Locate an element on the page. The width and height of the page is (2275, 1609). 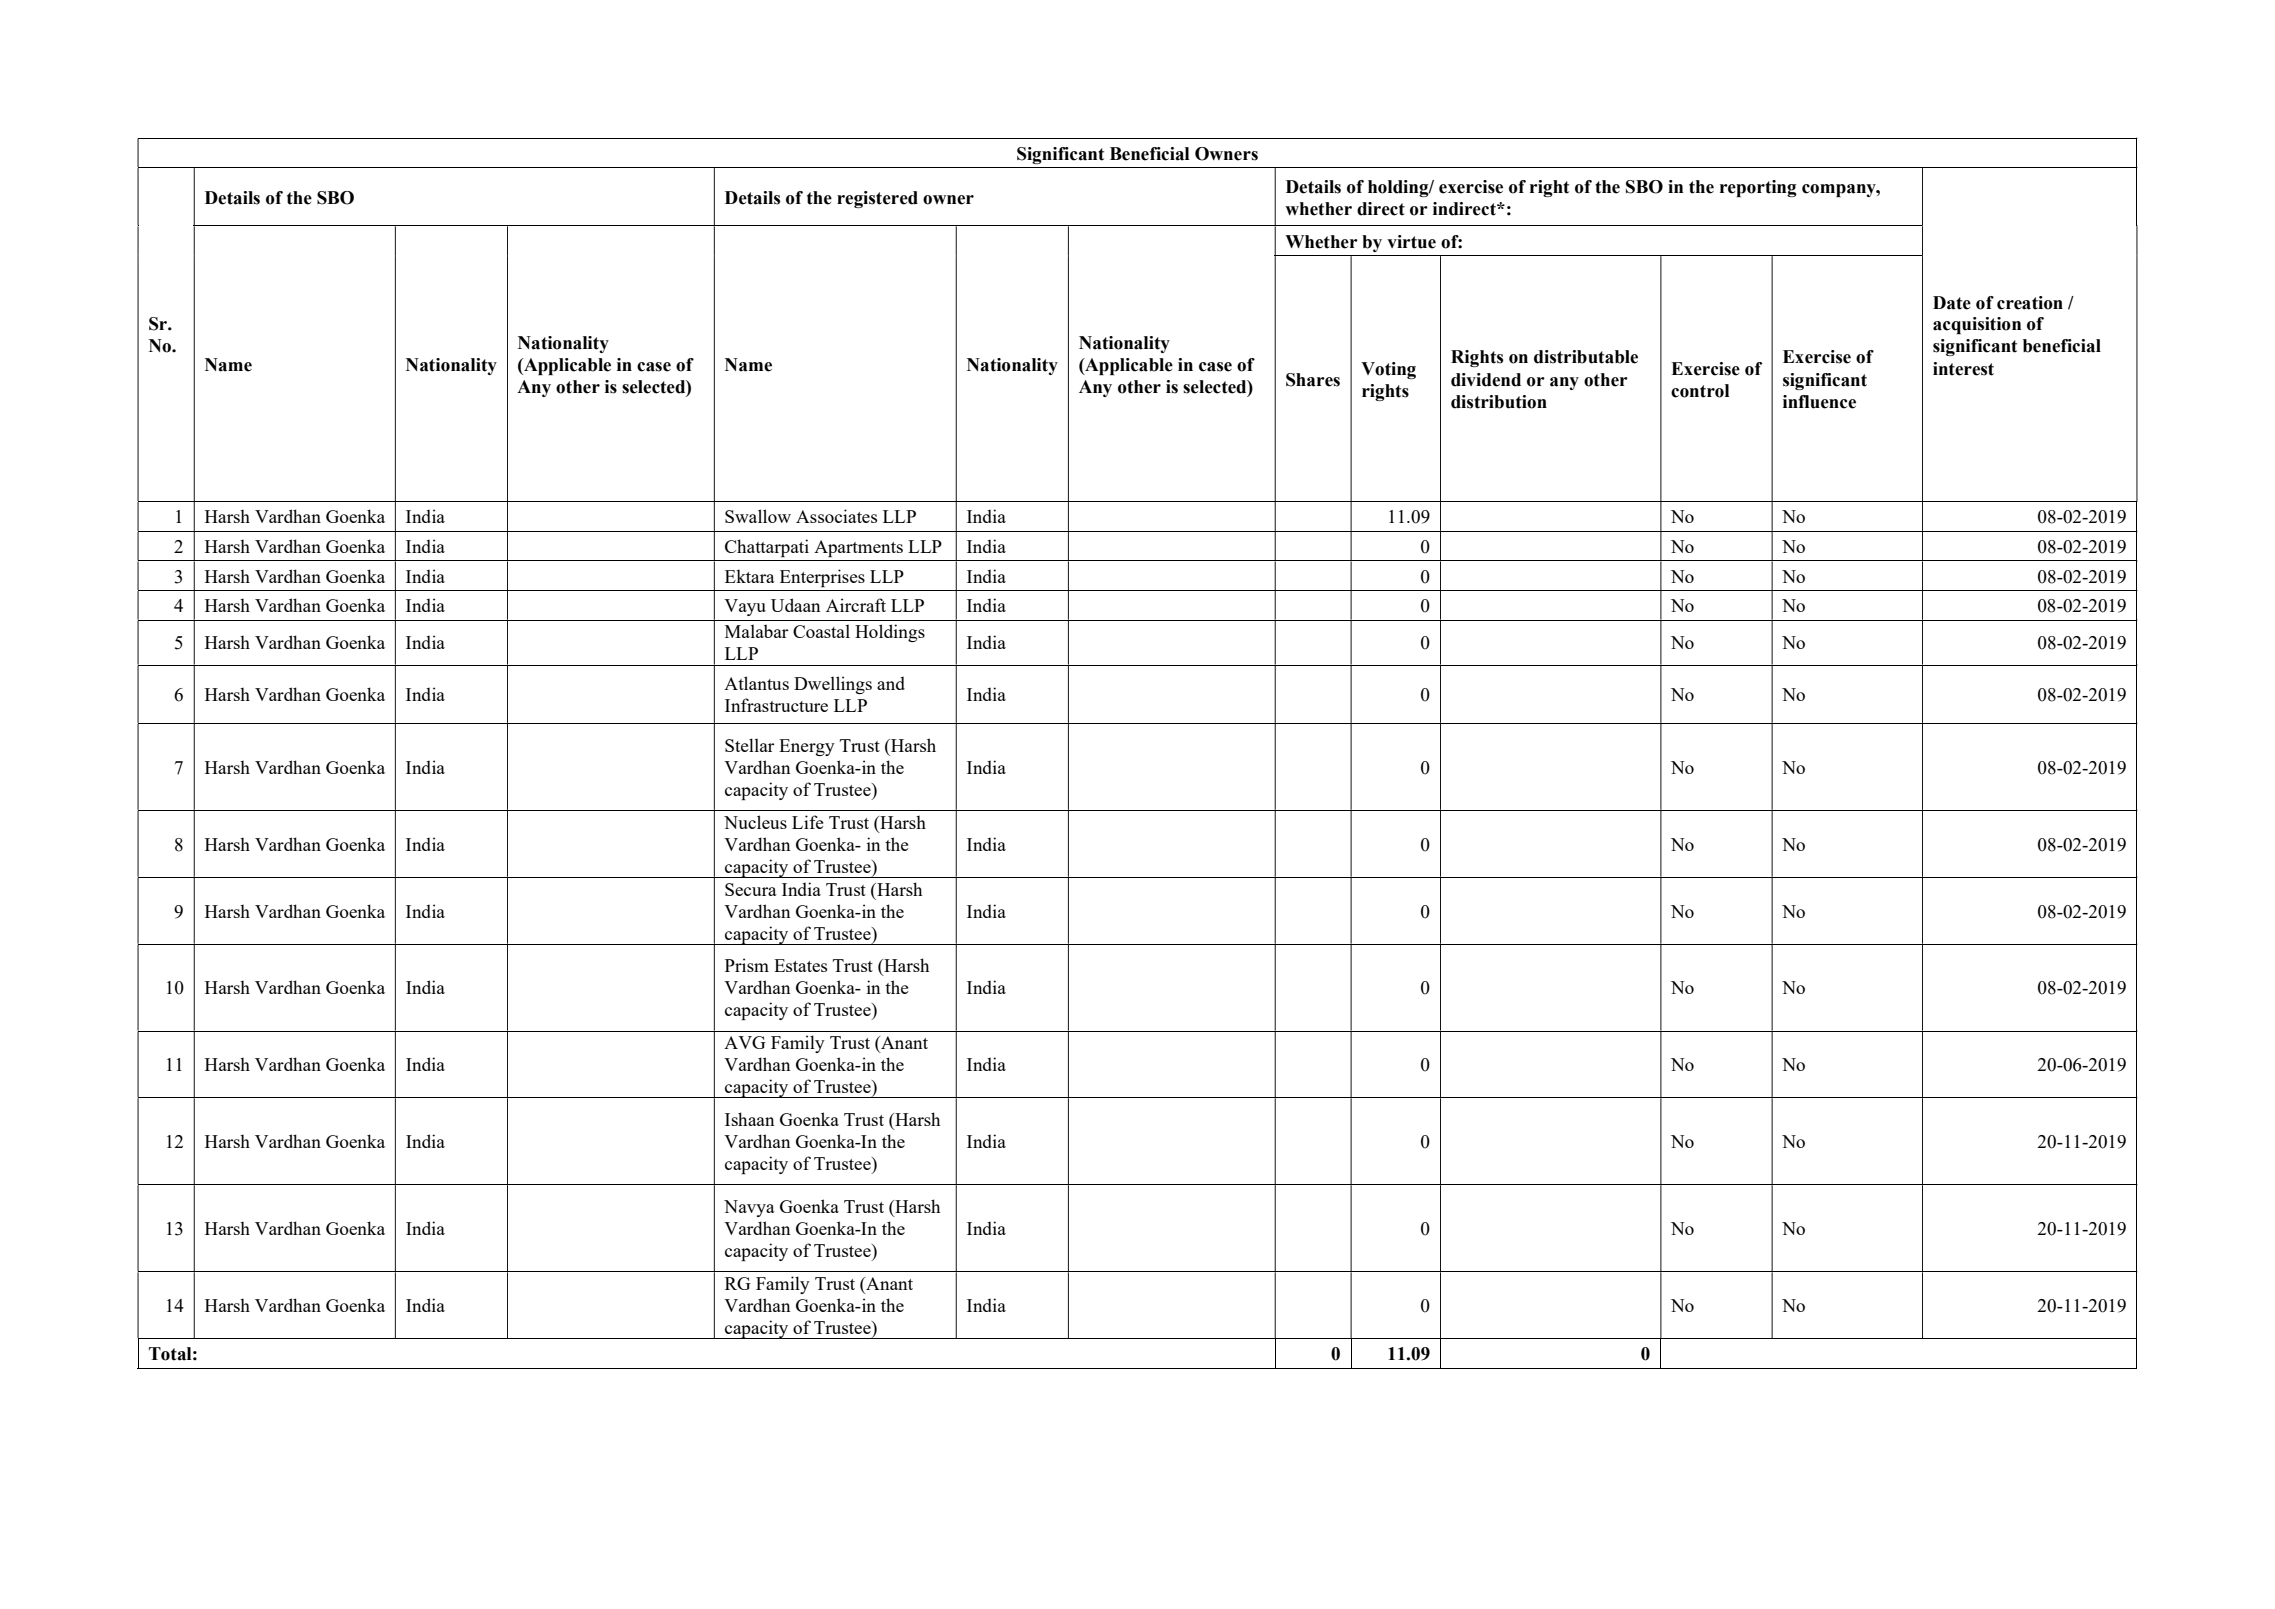
influence is located at coordinates (1819, 402).
